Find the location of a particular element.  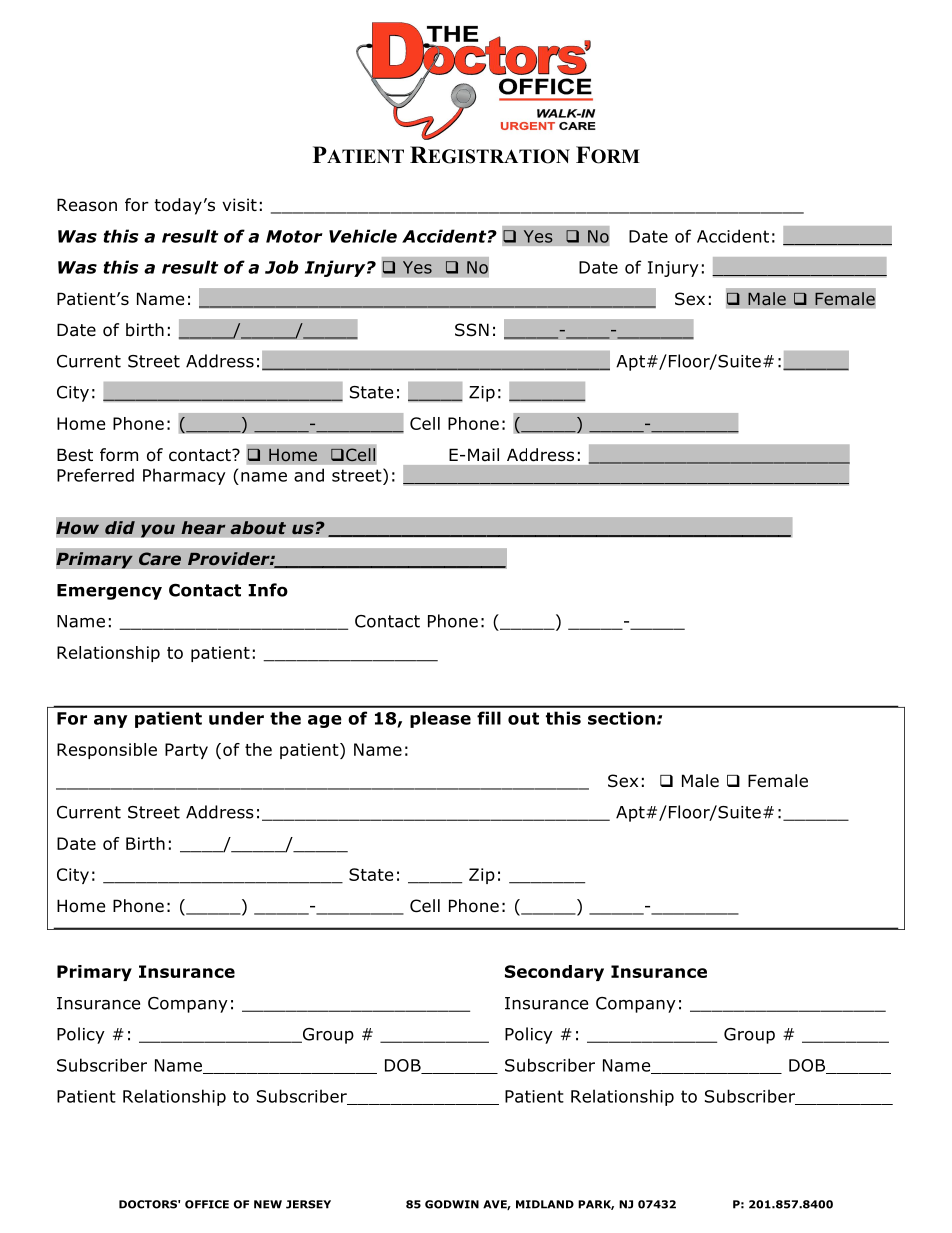

OFFICE is located at coordinates (207, 1204).
